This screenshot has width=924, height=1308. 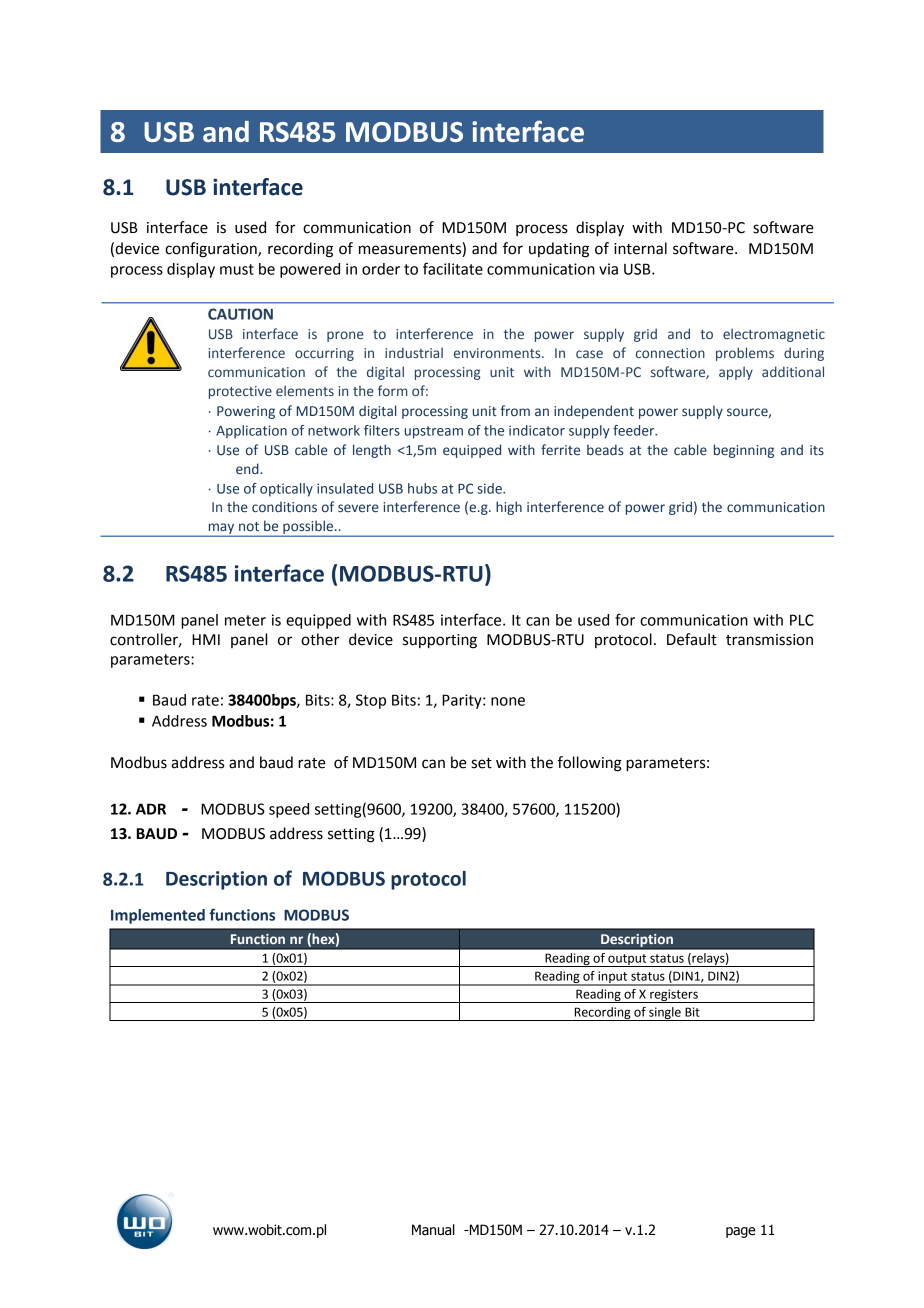 What do you see at coordinates (590, 764) in the screenshot?
I see `following` at bounding box center [590, 764].
